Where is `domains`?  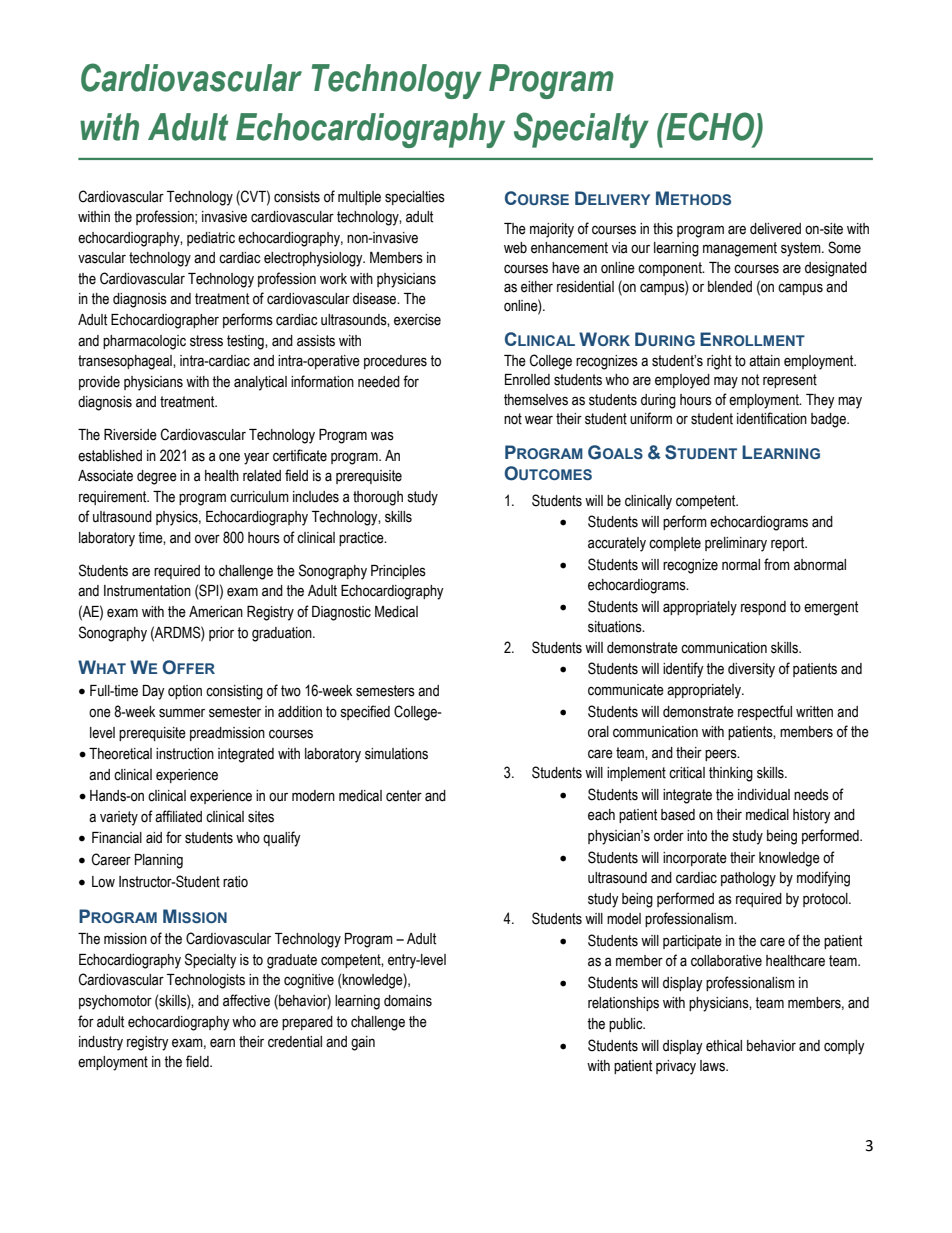 domains is located at coordinates (408, 1001).
